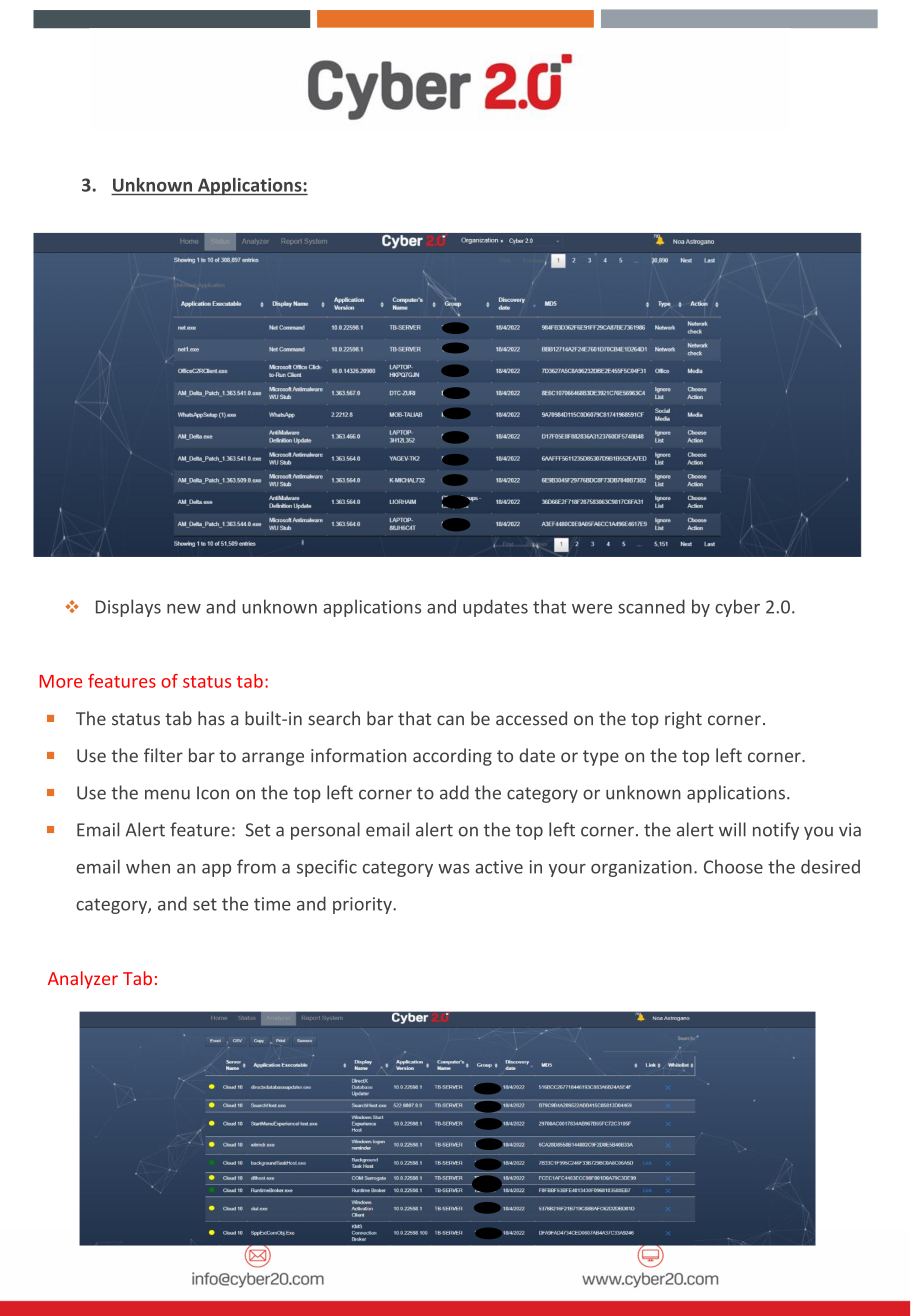 The image size is (911, 1316). What do you see at coordinates (83, 980) in the screenshot?
I see `Analyzer` at bounding box center [83, 980].
